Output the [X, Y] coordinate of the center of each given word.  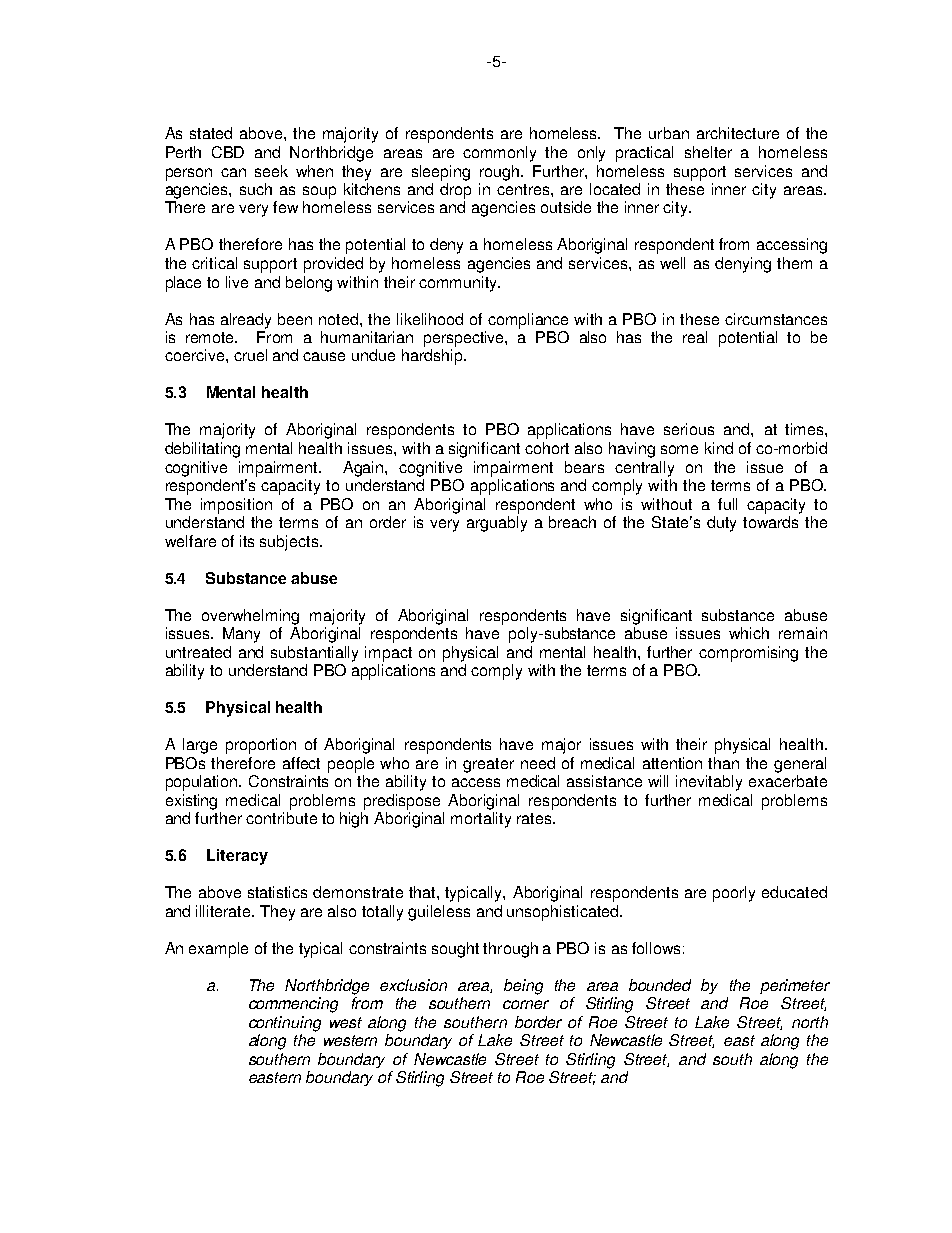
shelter [708, 152]
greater [488, 765]
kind [719, 448]
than [723, 763]
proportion [261, 746]
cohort [547, 448]
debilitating [202, 450]
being [523, 987]
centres [524, 189]
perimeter [795, 986]
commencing [293, 1005]
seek [271, 171]
